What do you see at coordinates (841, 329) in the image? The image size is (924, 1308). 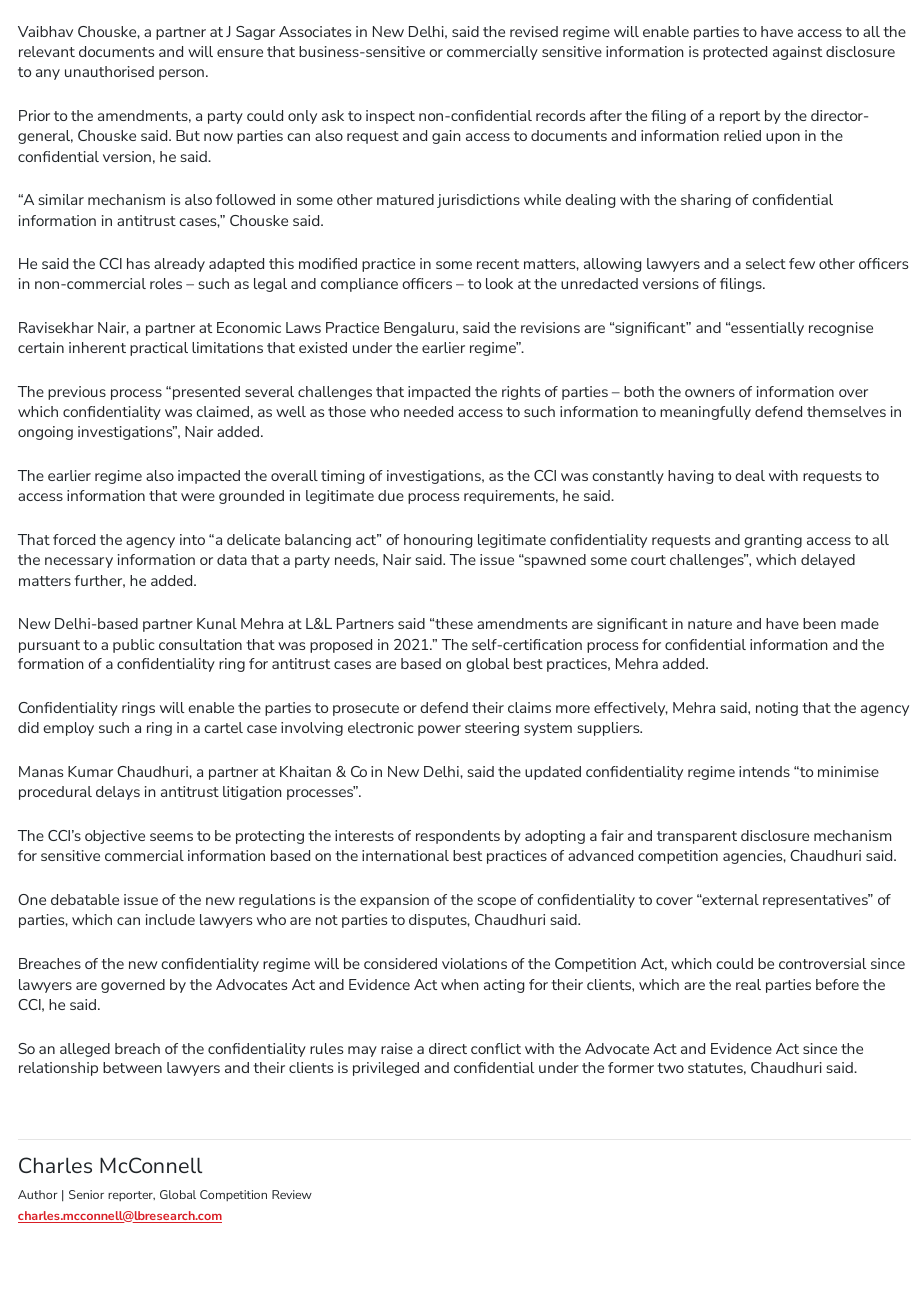 I see `recognise` at bounding box center [841, 329].
